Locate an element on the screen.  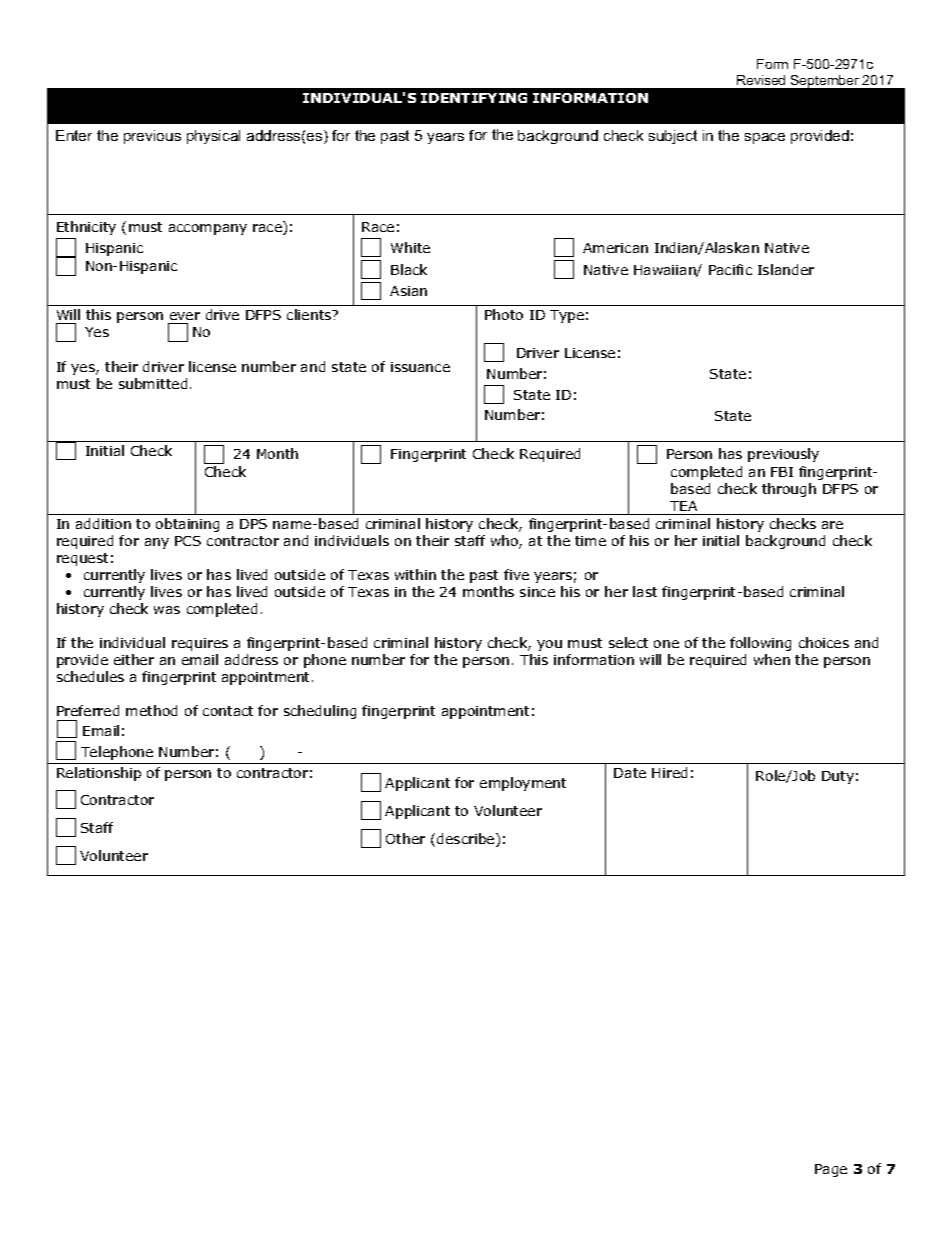
IDENTIFYING is located at coordinates (474, 98).
